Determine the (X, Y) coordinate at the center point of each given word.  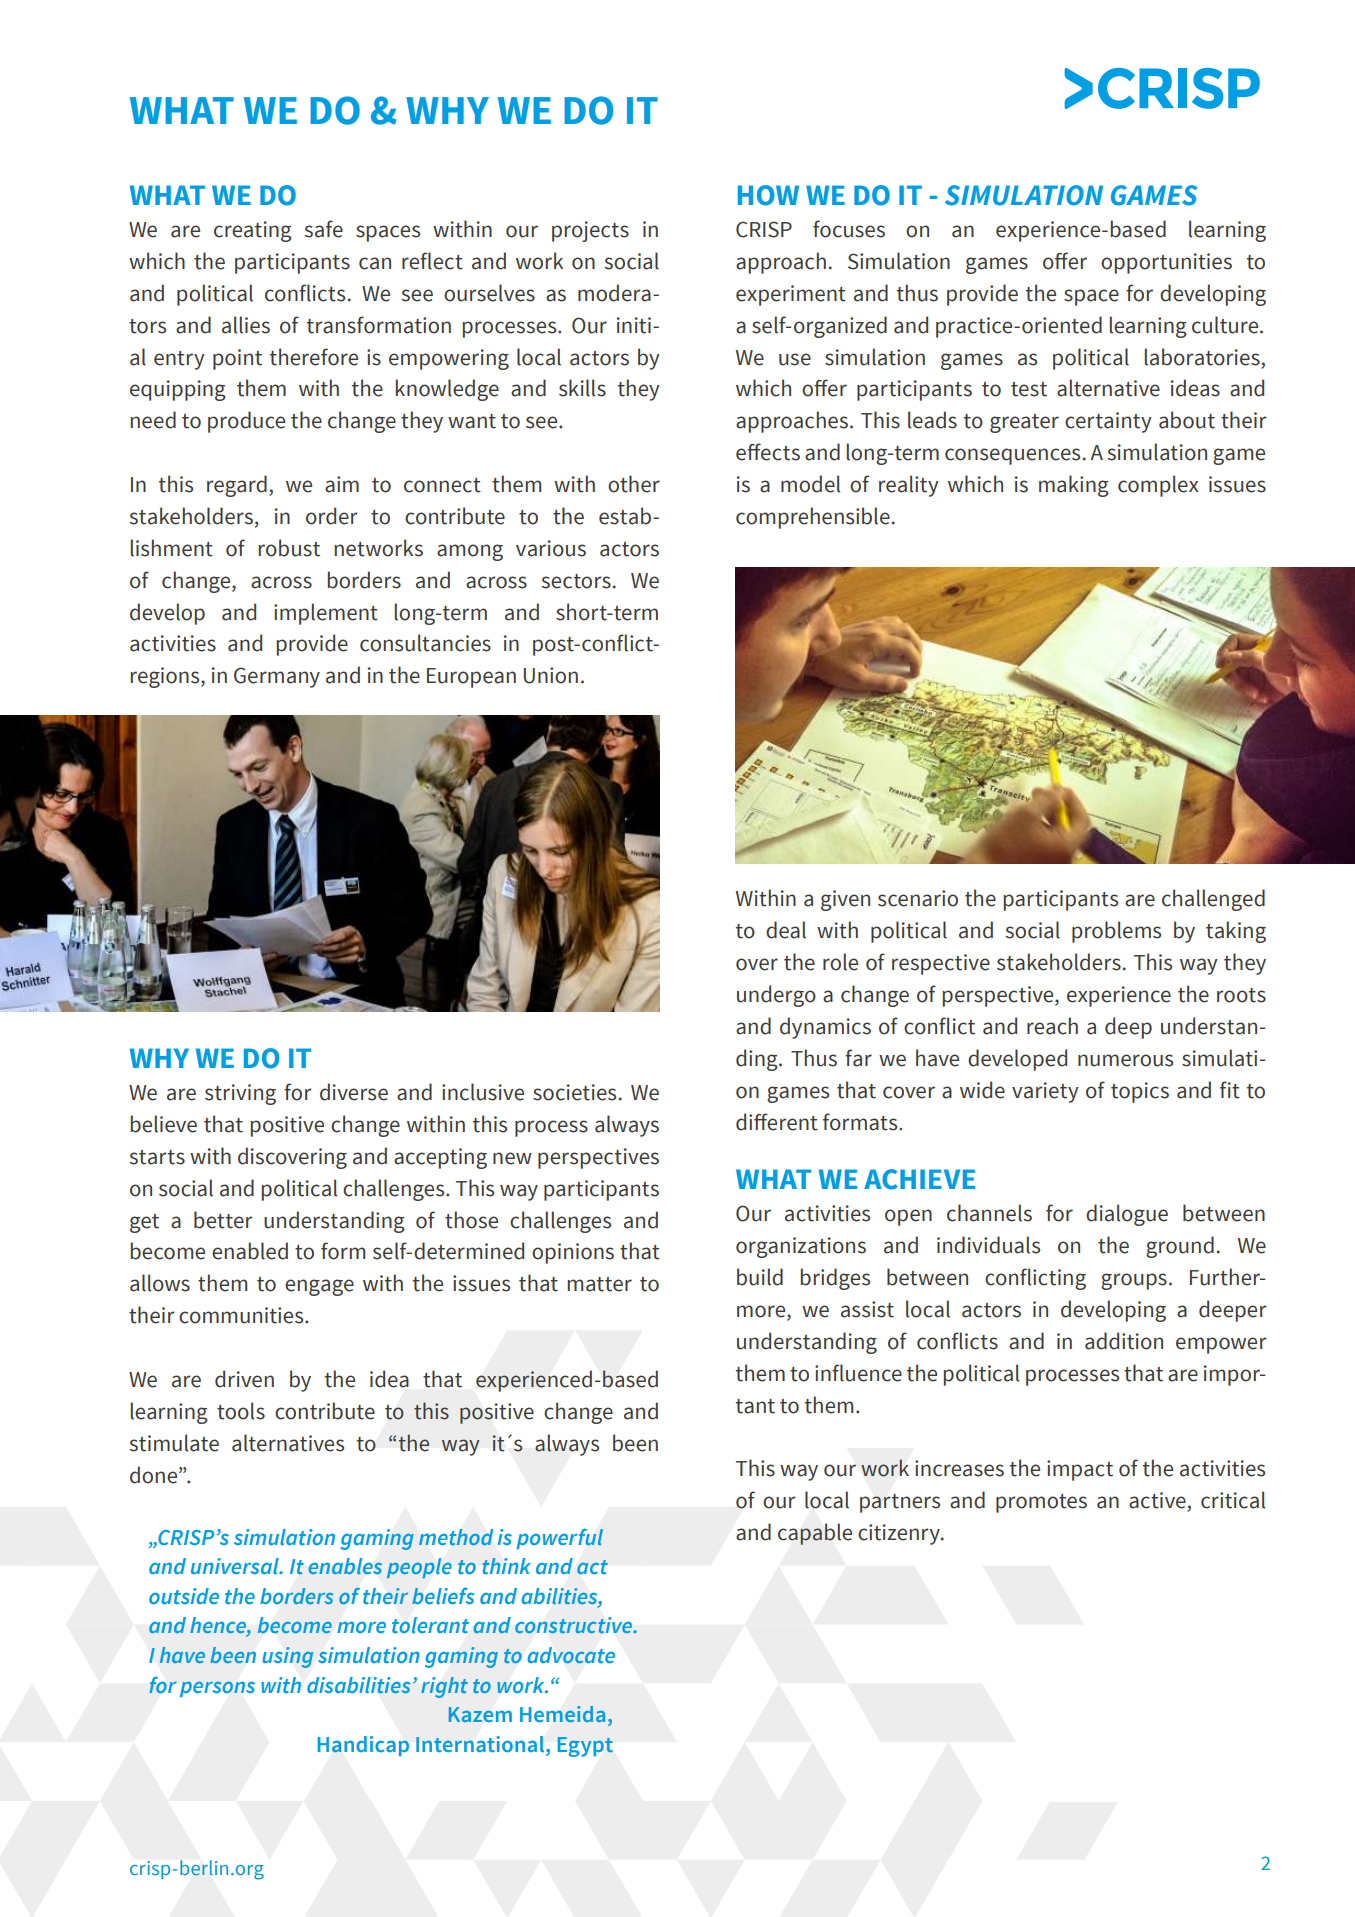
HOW (768, 195)
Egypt (585, 1747)
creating (253, 231)
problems (1116, 932)
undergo (776, 996)
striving (240, 1094)
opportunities (1166, 263)
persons (217, 1689)
